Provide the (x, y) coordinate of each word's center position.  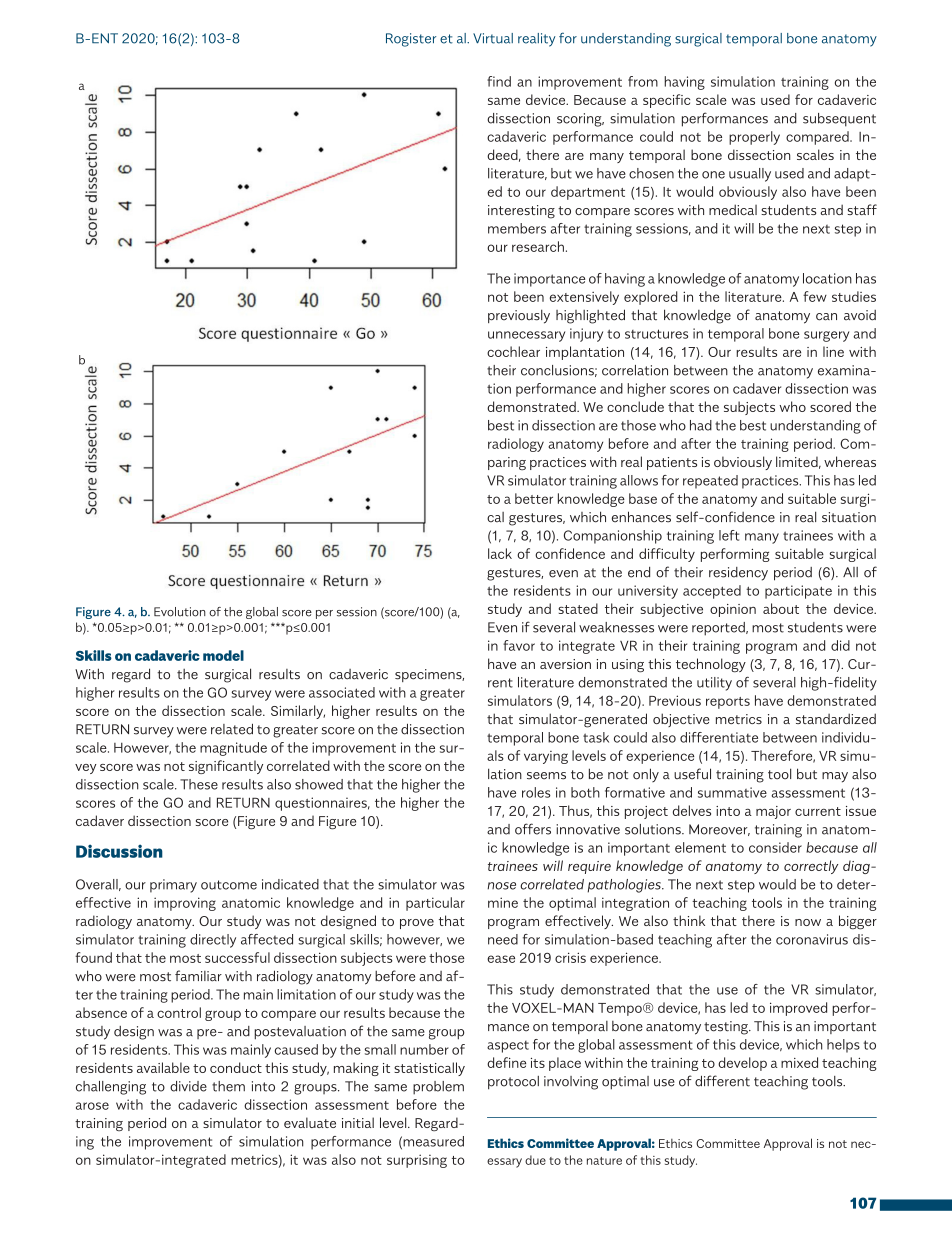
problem (438, 1088)
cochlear (513, 351)
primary (173, 886)
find (499, 81)
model (223, 655)
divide (188, 1086)
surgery (826, 336)
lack (500, 553)
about (781, 608)
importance (549, 280)
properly (754, 138)
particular (435, 904)
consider (775, 847)
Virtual (493, 38)
